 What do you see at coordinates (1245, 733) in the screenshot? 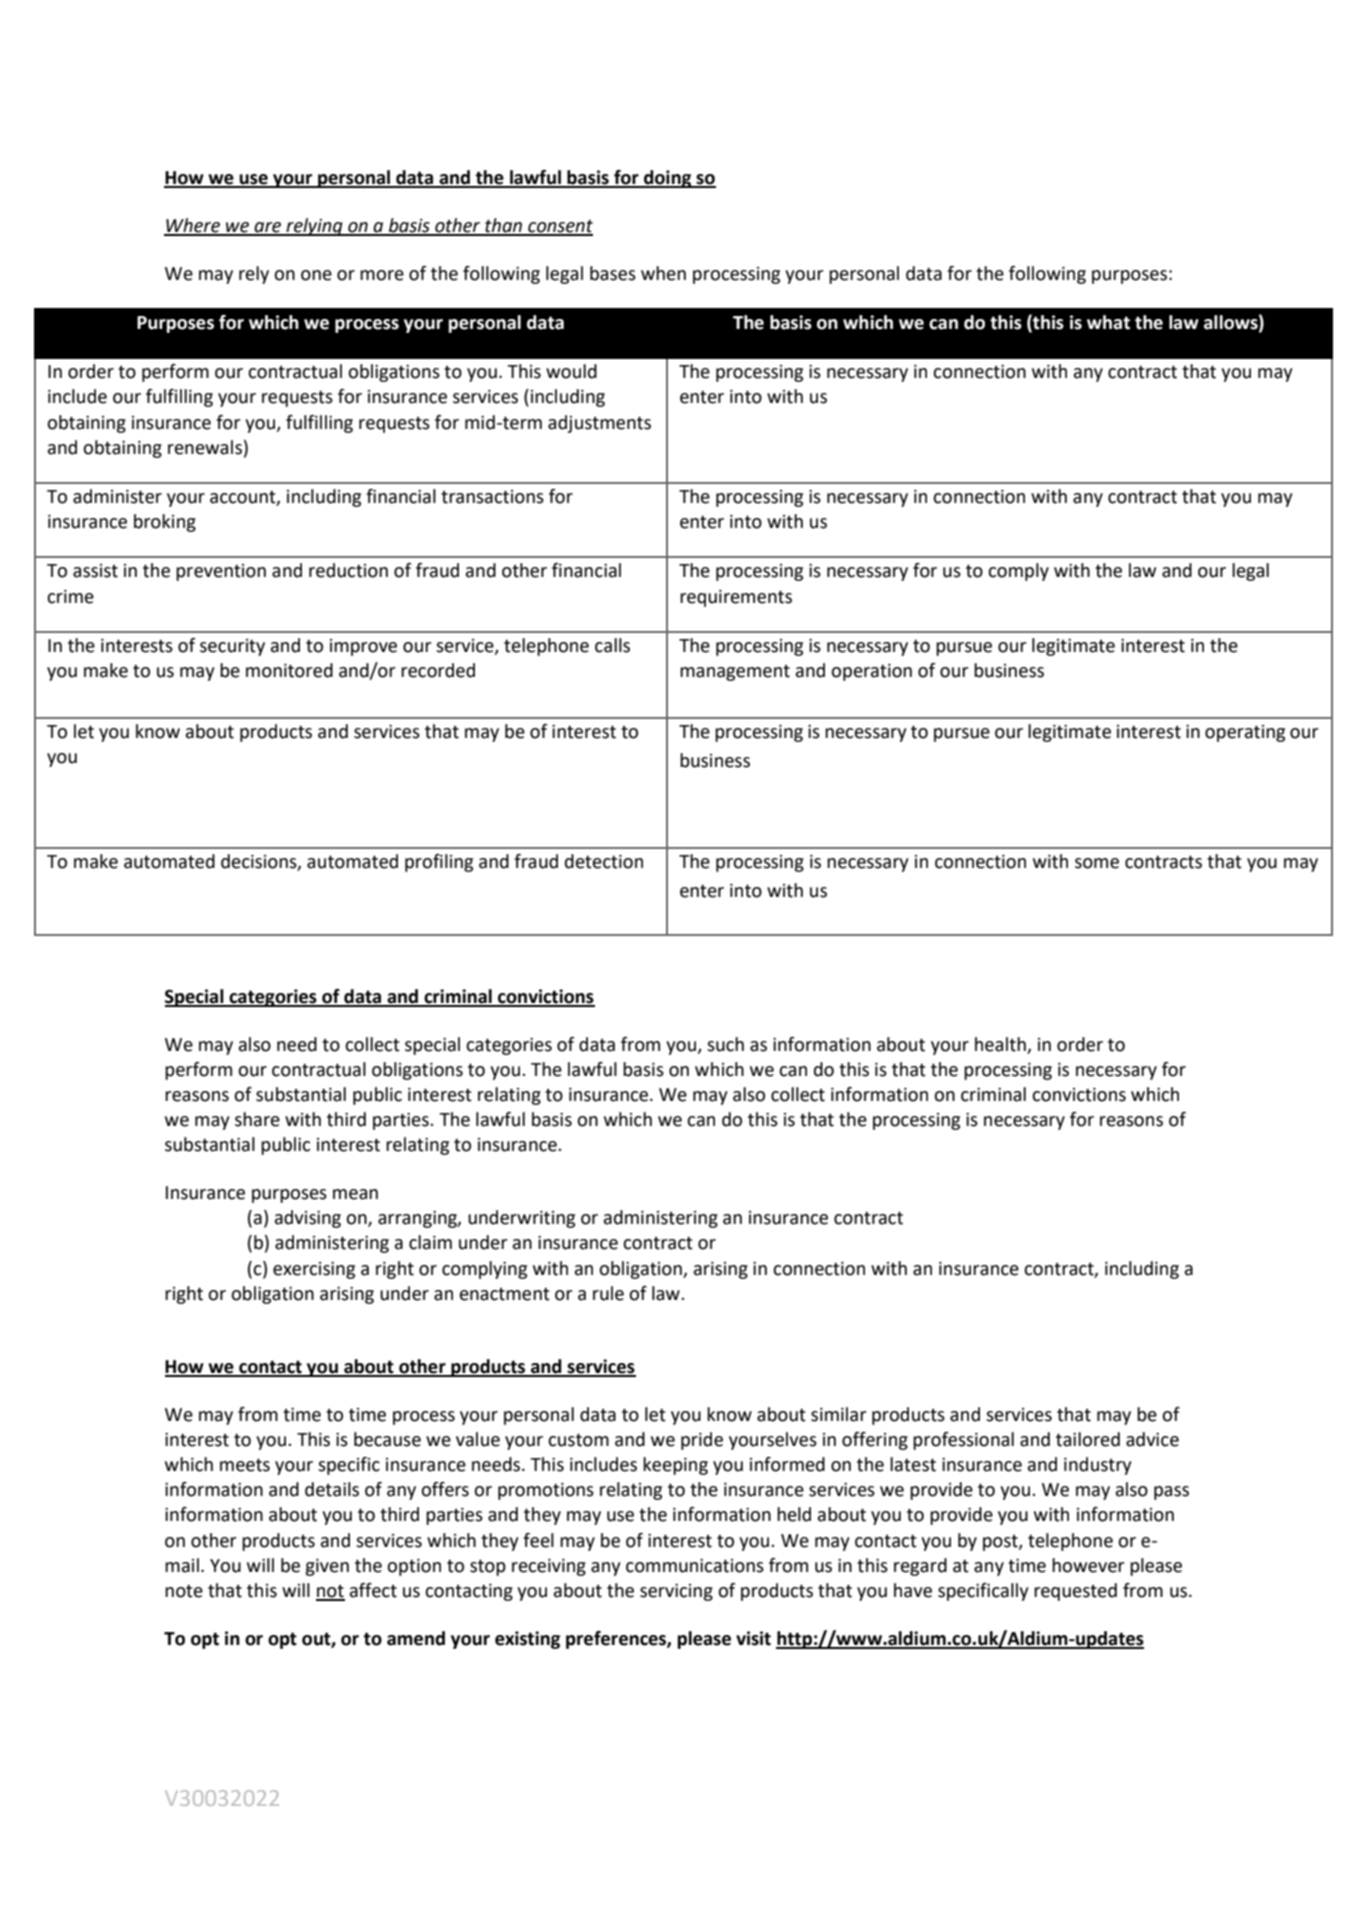
I see `operating` at bounding box center [1245, 733].
